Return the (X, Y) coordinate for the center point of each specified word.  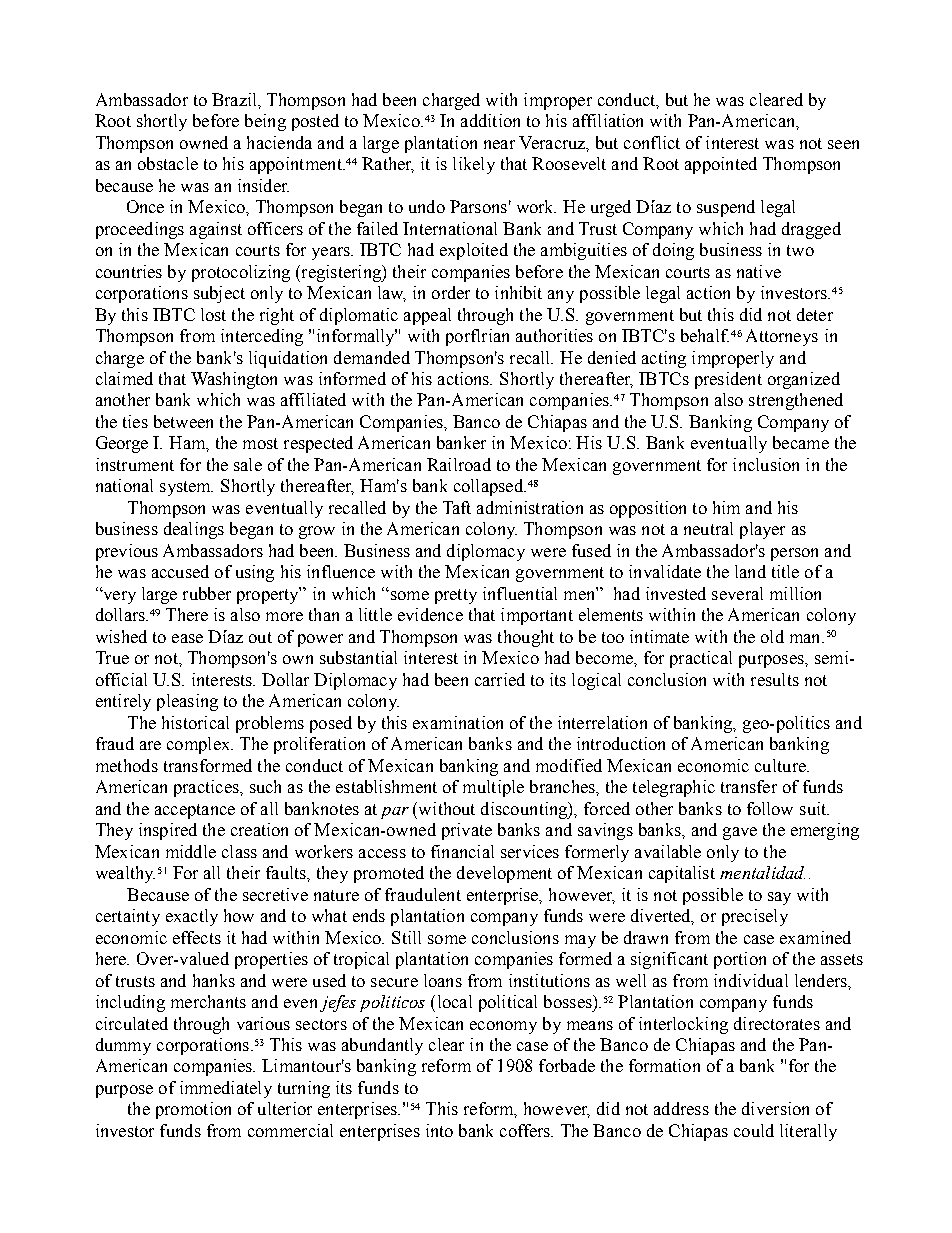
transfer (749, 786)
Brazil (235, 99)
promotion (193, 1110)
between (183, 421)
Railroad (459, 464)
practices (207, 788)
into (439, 1130)
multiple (493, 788)
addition (490, 120)
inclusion (766, 464)
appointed (721, 165)
